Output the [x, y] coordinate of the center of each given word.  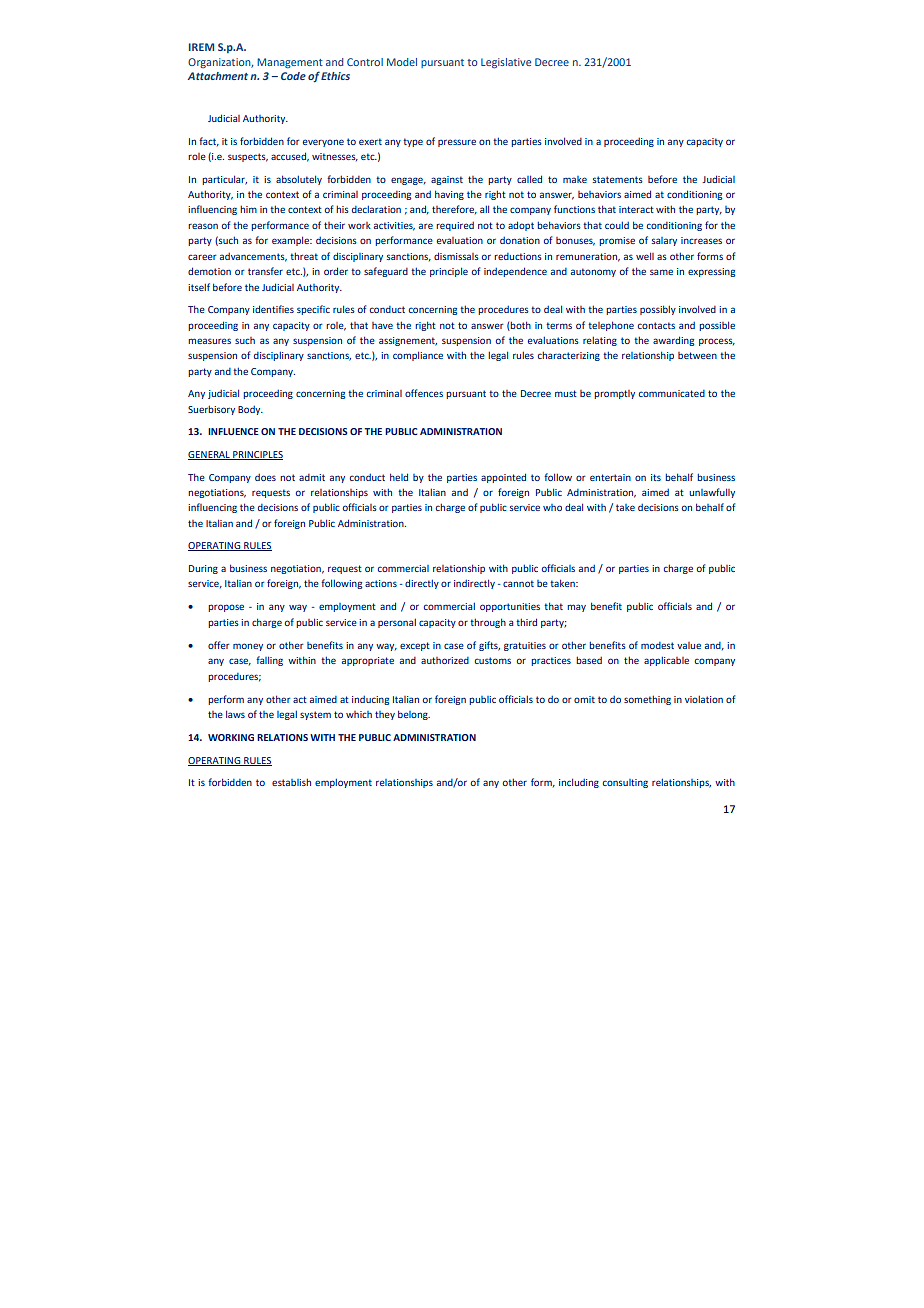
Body [250, 410]
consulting [625, 783]
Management [290, 63]
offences [424, 393]
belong [414, 715]
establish [291, 782]
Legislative [506, 63]
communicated [672, 393]
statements [618, 179]
